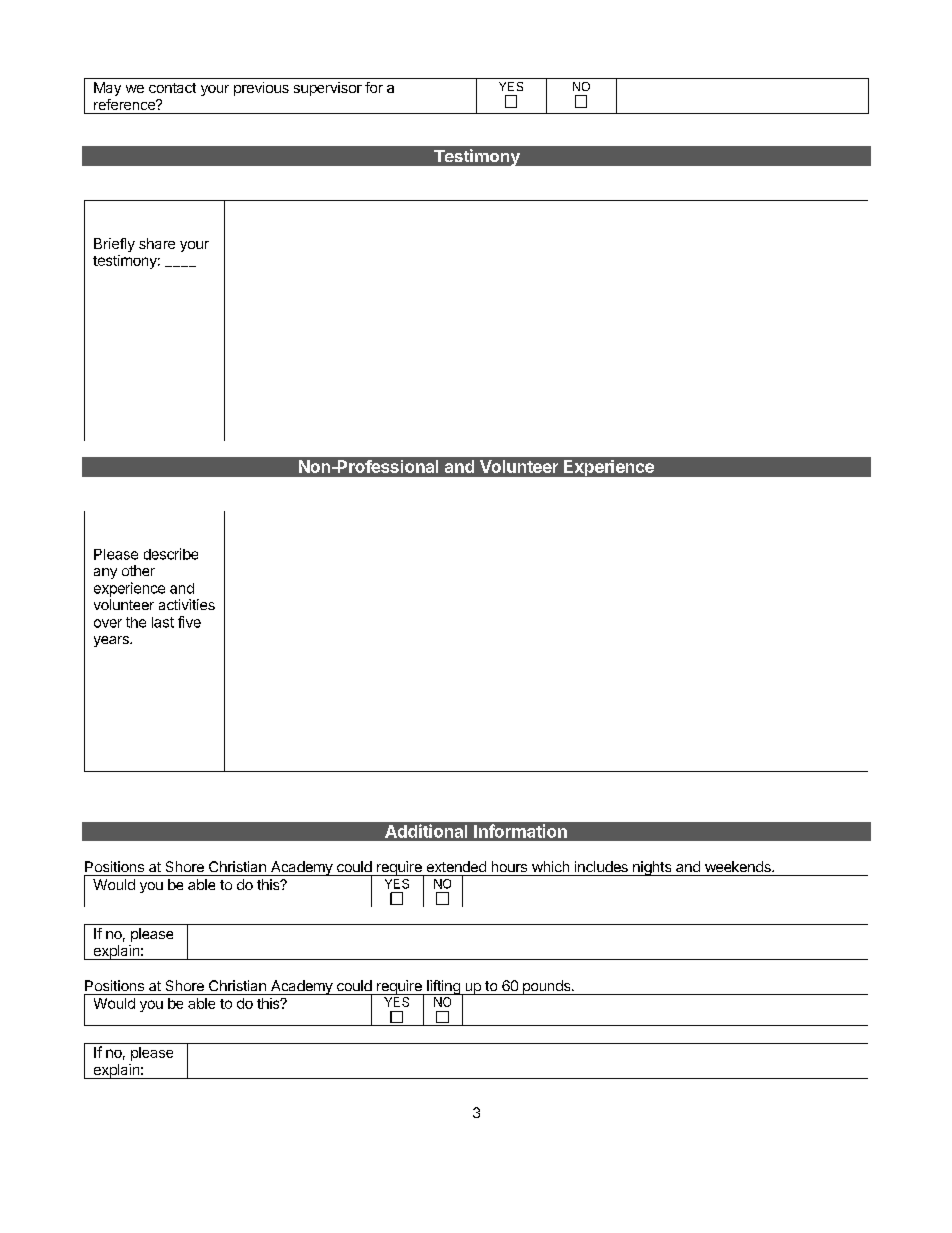  I want to click on supervisor, so click(328, 89).
